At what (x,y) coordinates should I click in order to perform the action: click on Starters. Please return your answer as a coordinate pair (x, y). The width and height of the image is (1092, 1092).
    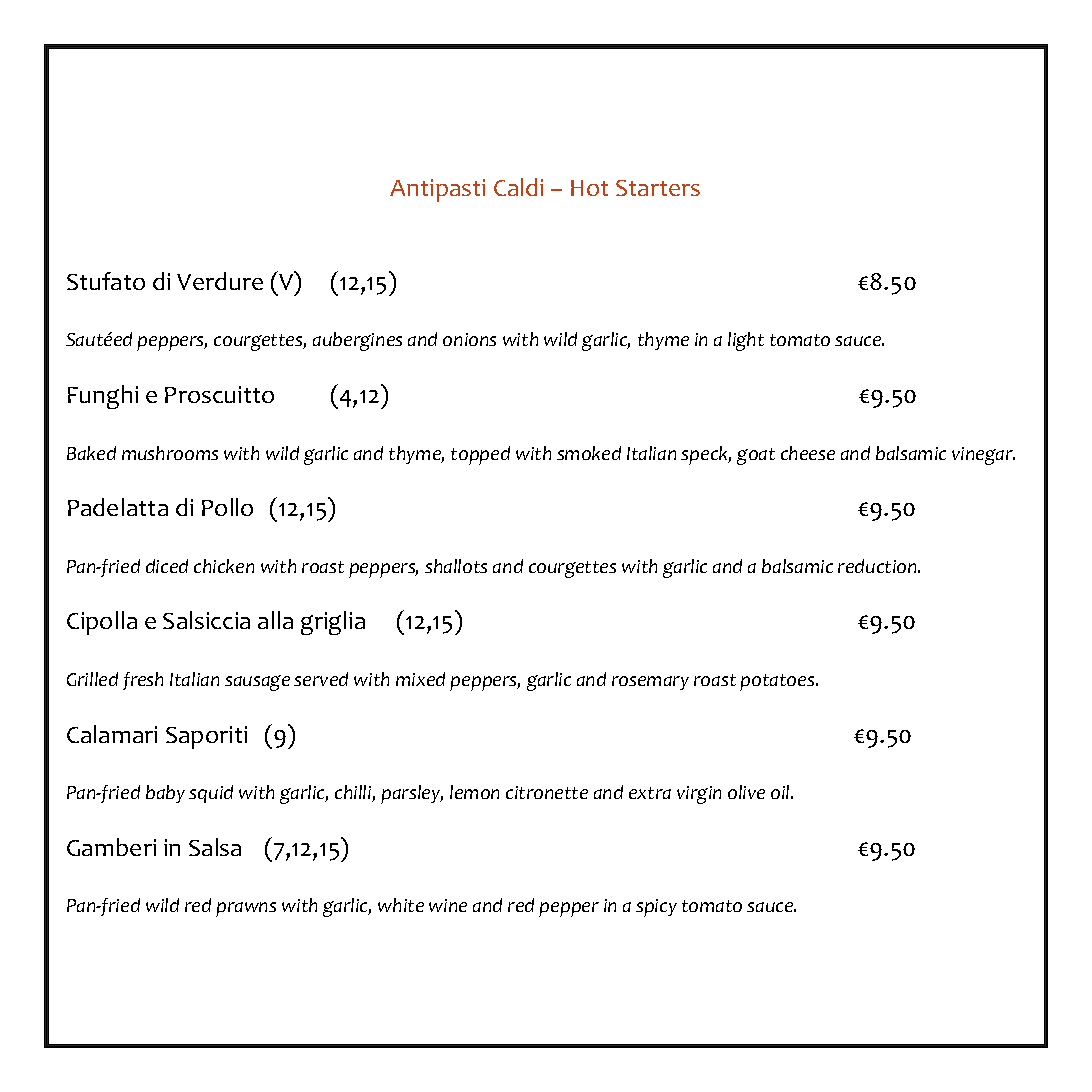
    Looking at the image, I should click on (658, 188).
